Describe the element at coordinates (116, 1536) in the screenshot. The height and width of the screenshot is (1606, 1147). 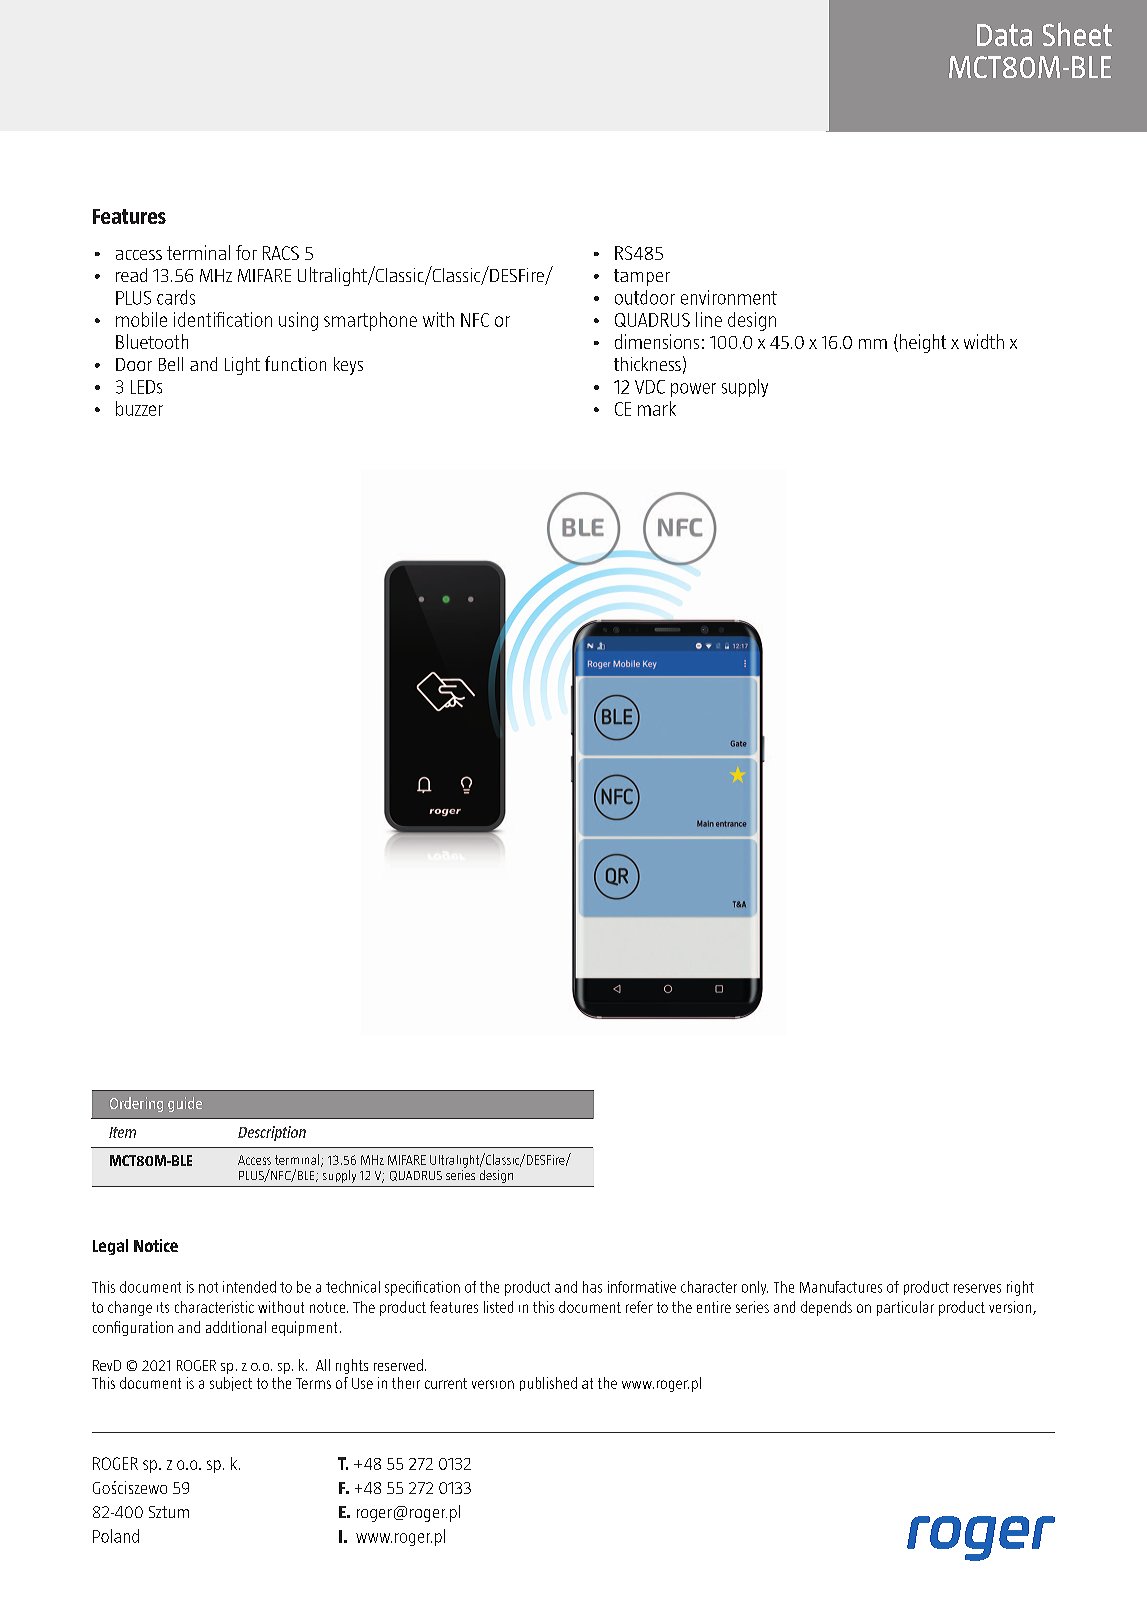
I see `Poland` at that location.
